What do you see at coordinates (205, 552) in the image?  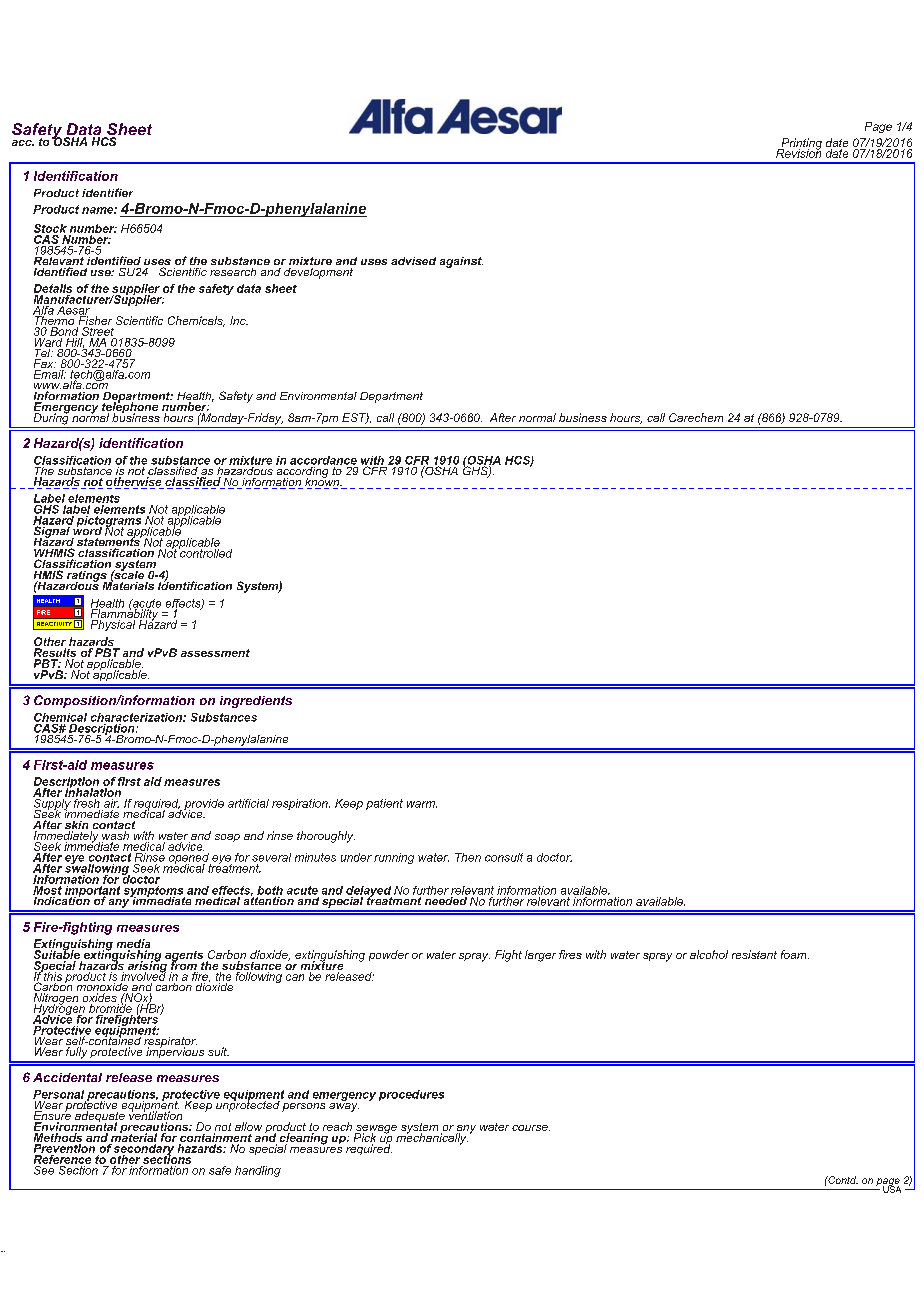 I see `controlled` at bounding box center [205, 552].
